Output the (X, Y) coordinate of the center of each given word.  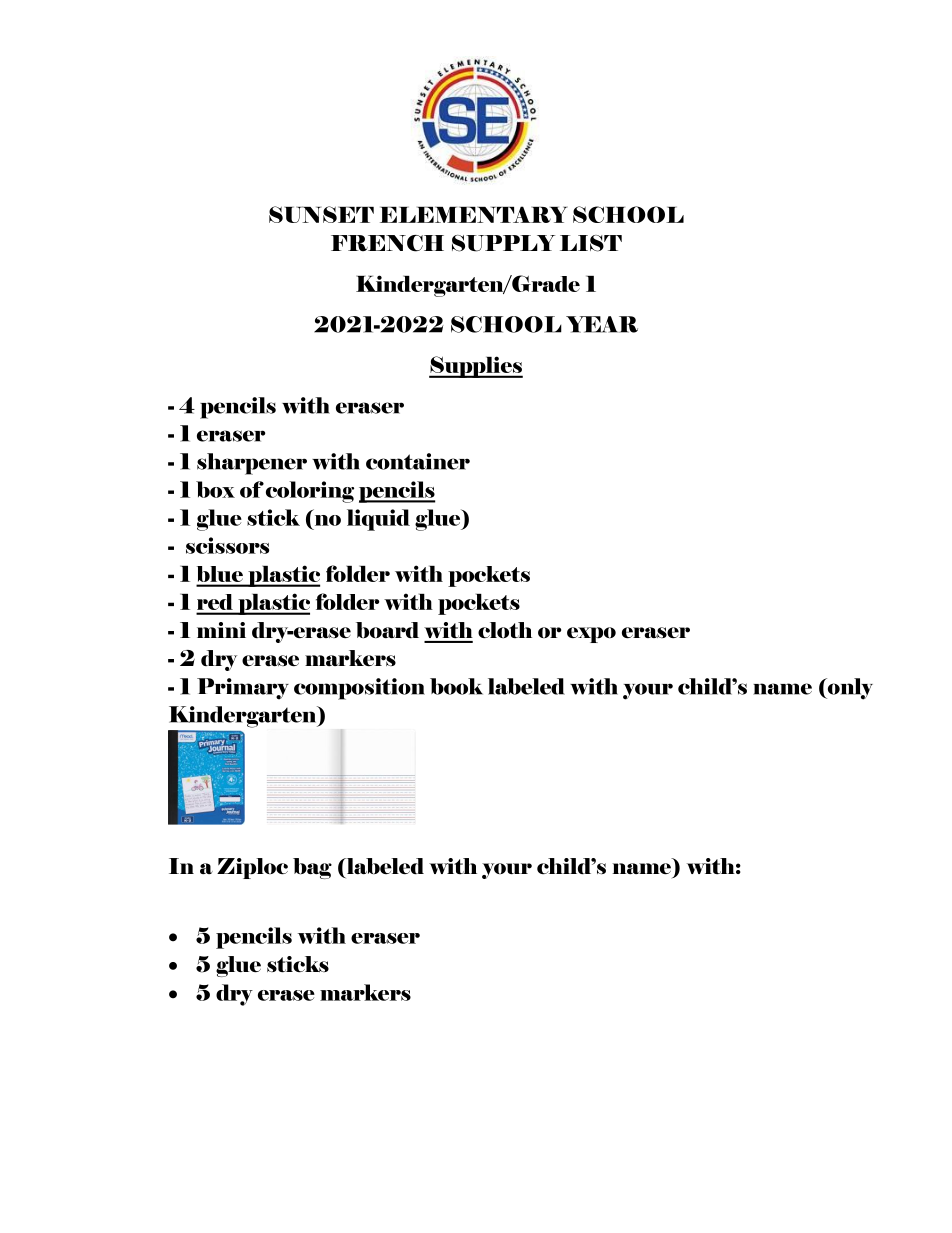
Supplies (476, 367)
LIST (591, 243)
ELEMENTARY (474, 214)
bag (312, 868)
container (418, 461)
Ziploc (252, 868)
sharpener (252, 464)
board (387, 630)
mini (221, 630)
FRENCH (387, 243)
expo (591, 635)
